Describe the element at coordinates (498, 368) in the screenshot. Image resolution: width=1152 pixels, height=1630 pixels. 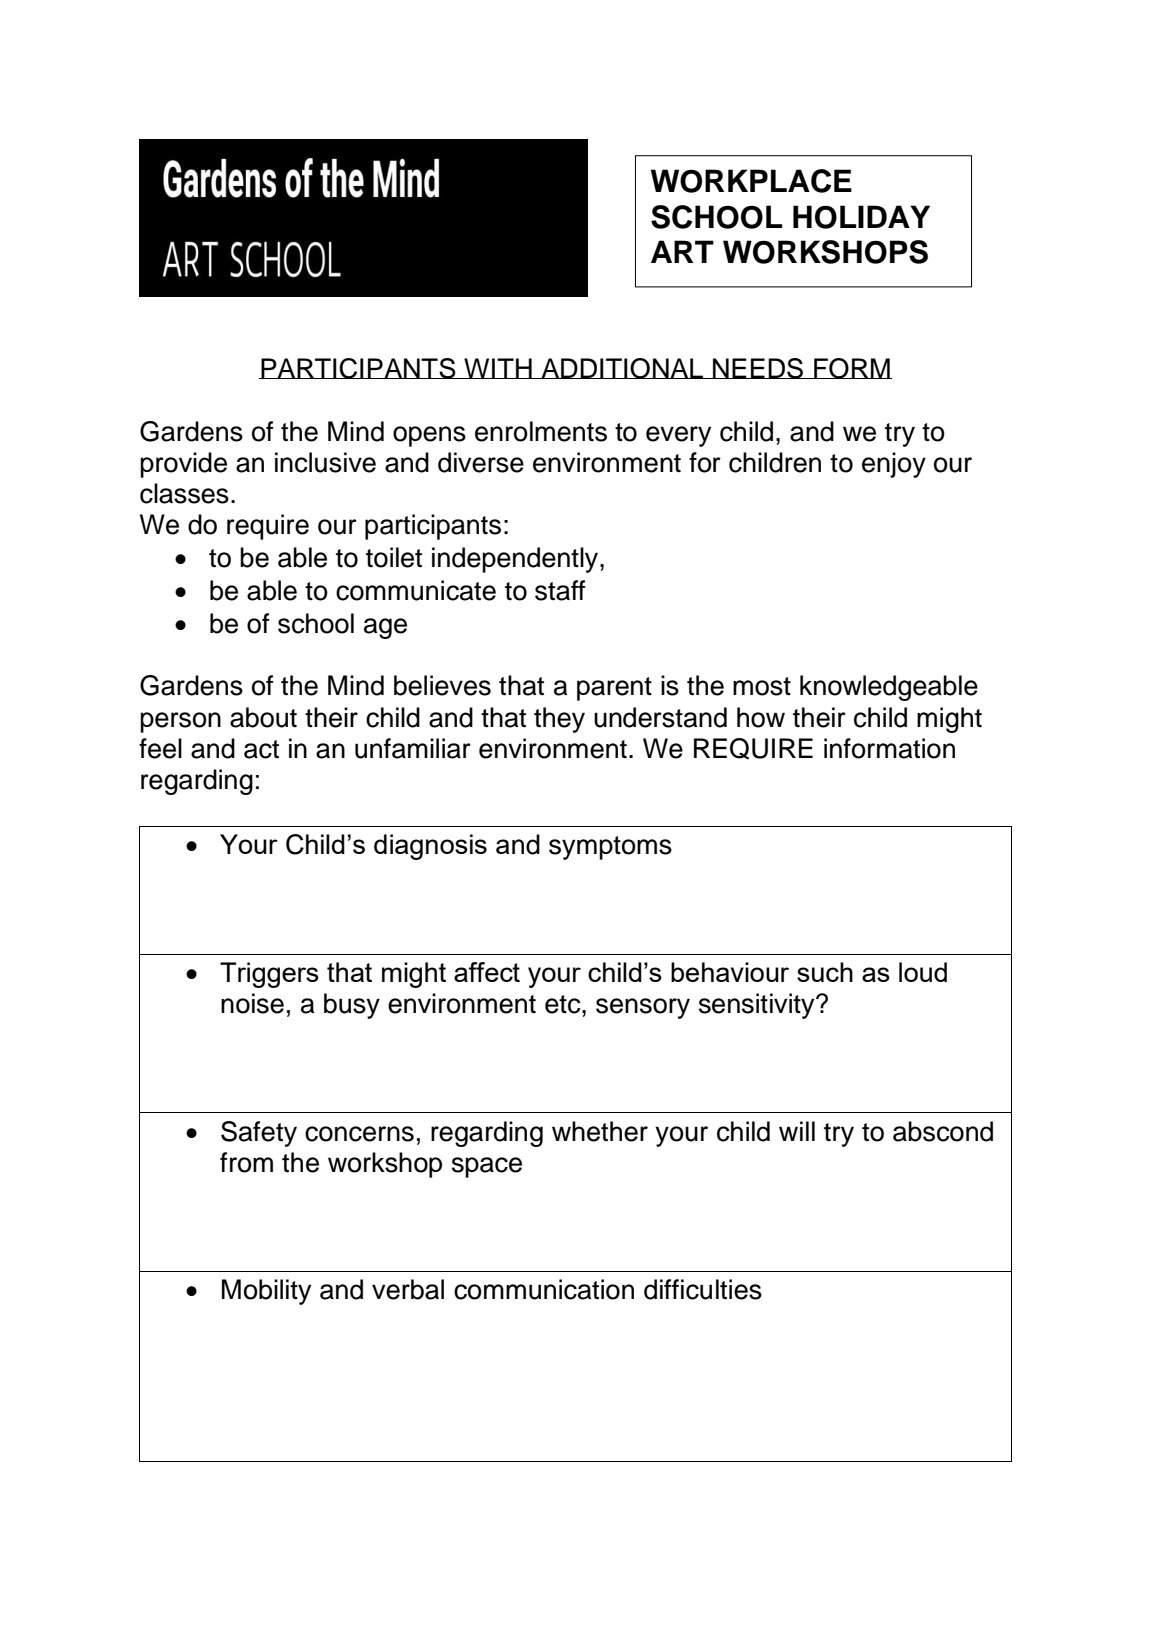
I see `WITH` at that location.
